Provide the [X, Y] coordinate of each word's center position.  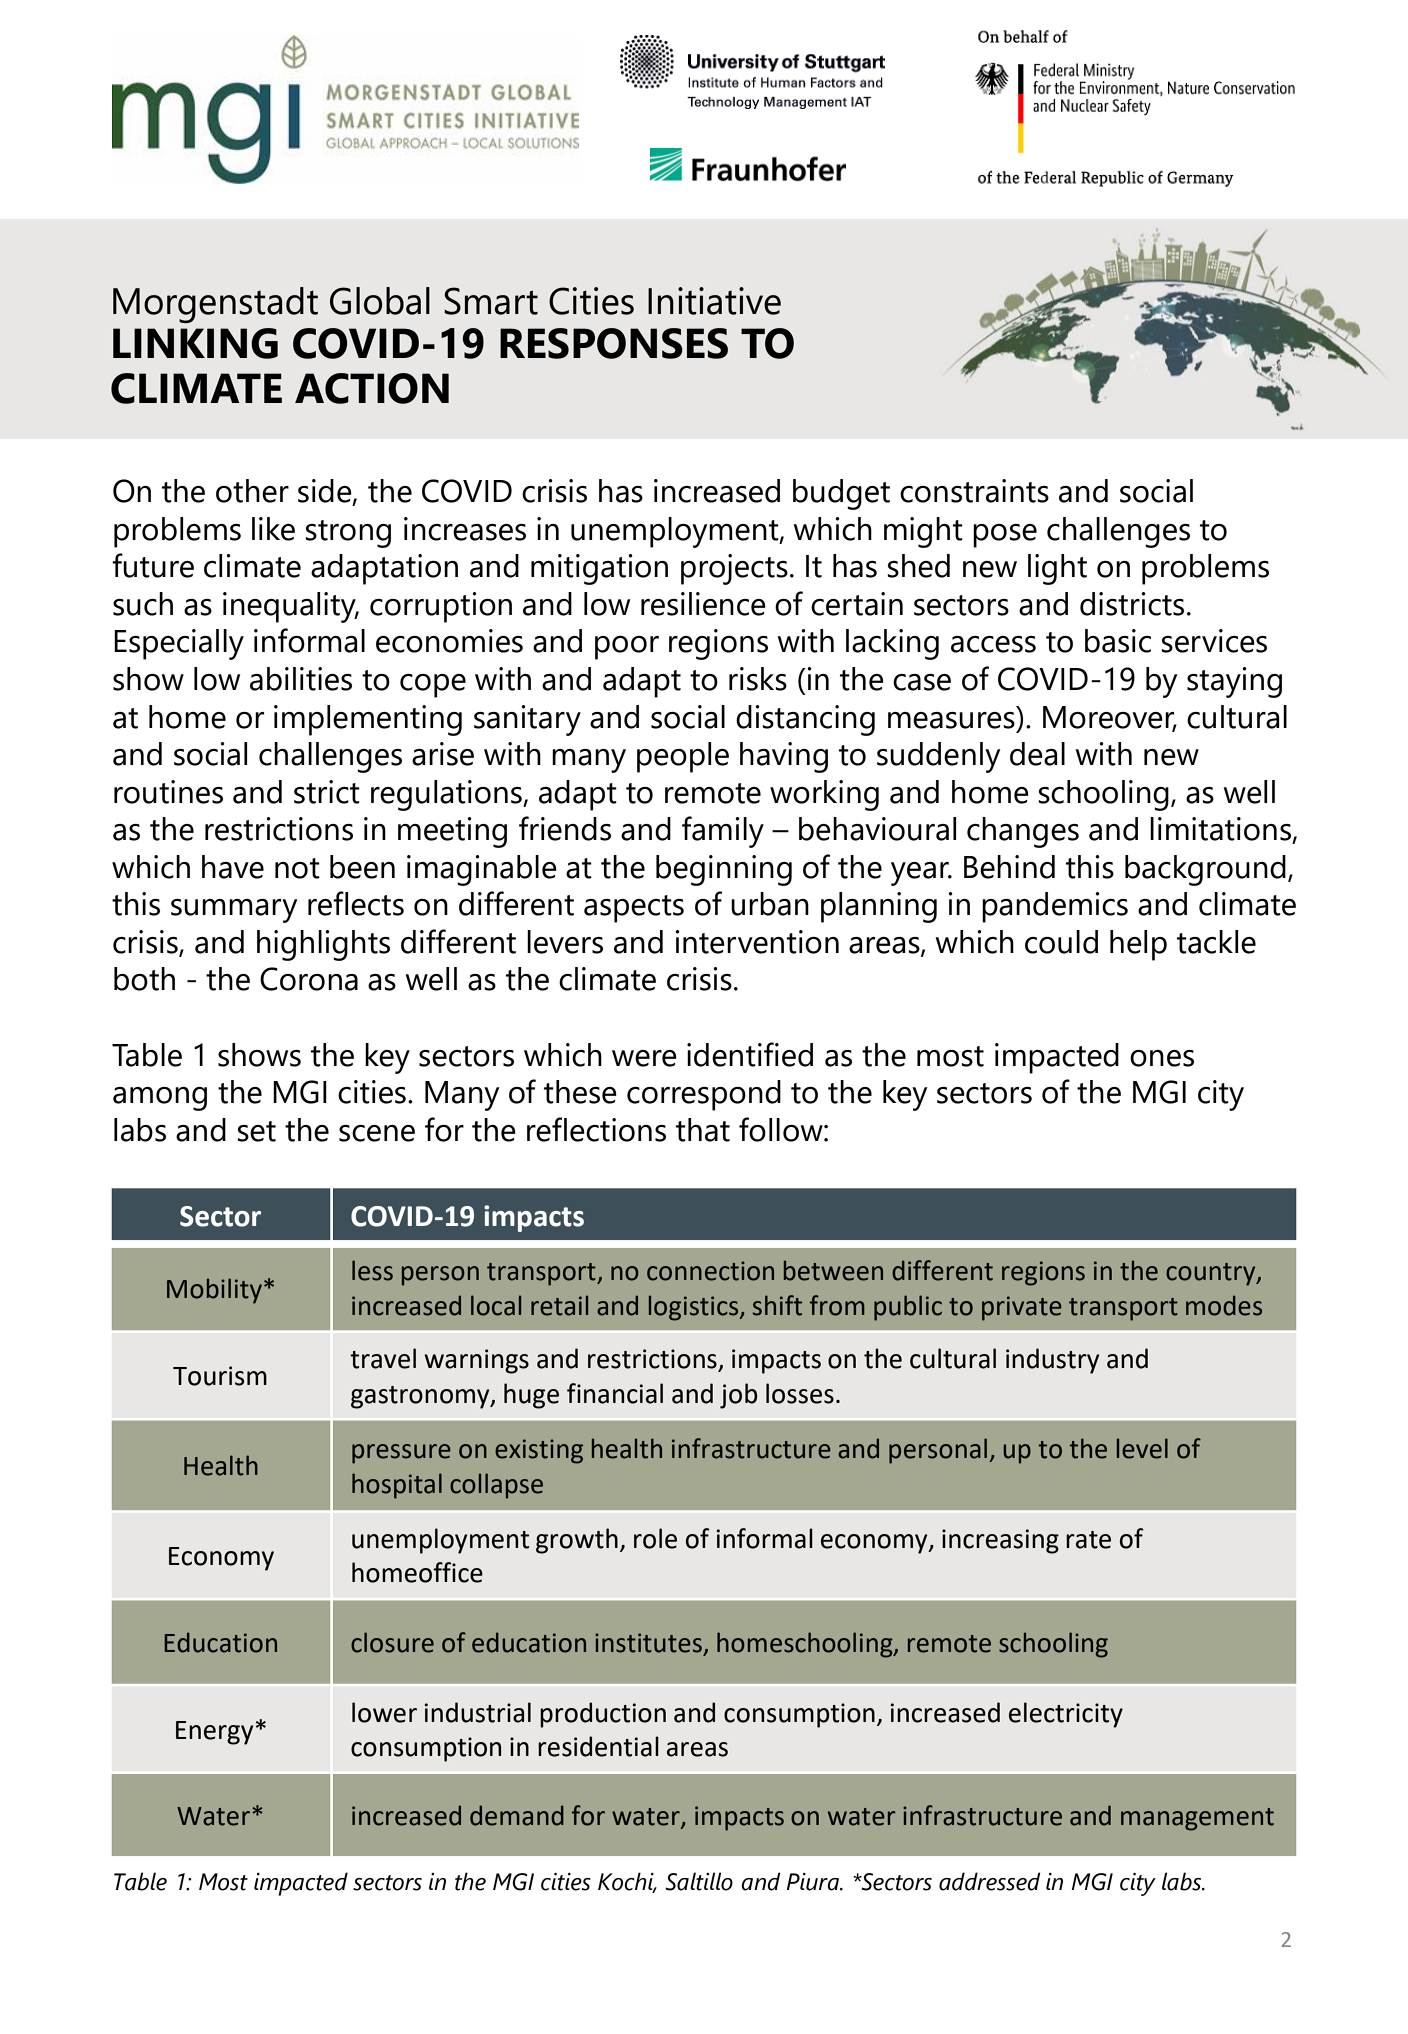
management [1197, 1819]
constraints [974, 491]
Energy [214, 1733]
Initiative [714, 301]
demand [517, 1815]
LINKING [195, 343]
